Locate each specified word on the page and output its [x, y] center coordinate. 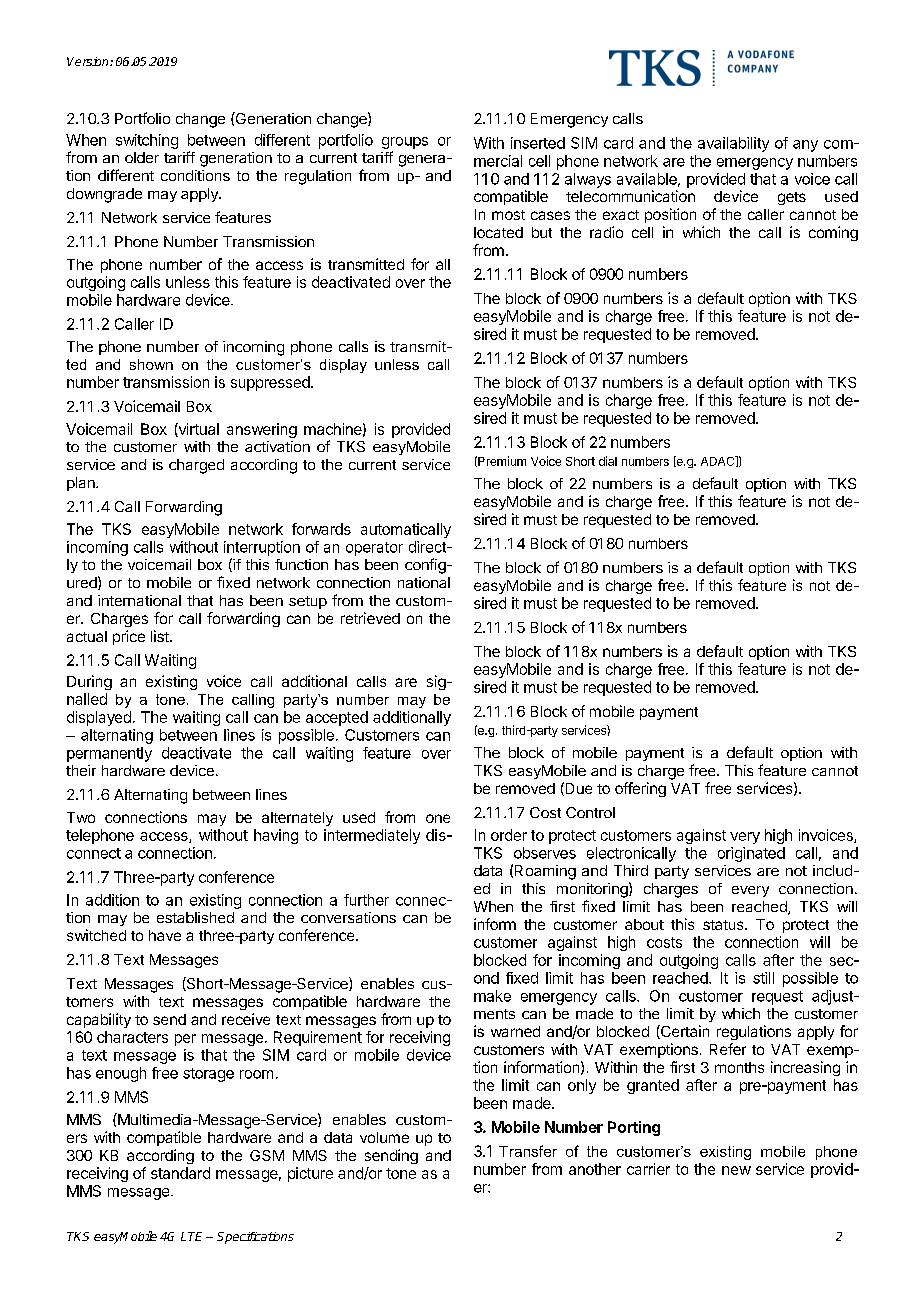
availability [733, 144]
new [736, 1170]
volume [384, 1137]
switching [147, 141]
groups [405, 143]
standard [180, 1173]
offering [640, 789]
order [509, 835]
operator [374, 549]
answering [262, 430]
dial [608, 461]
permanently [109, 754]
